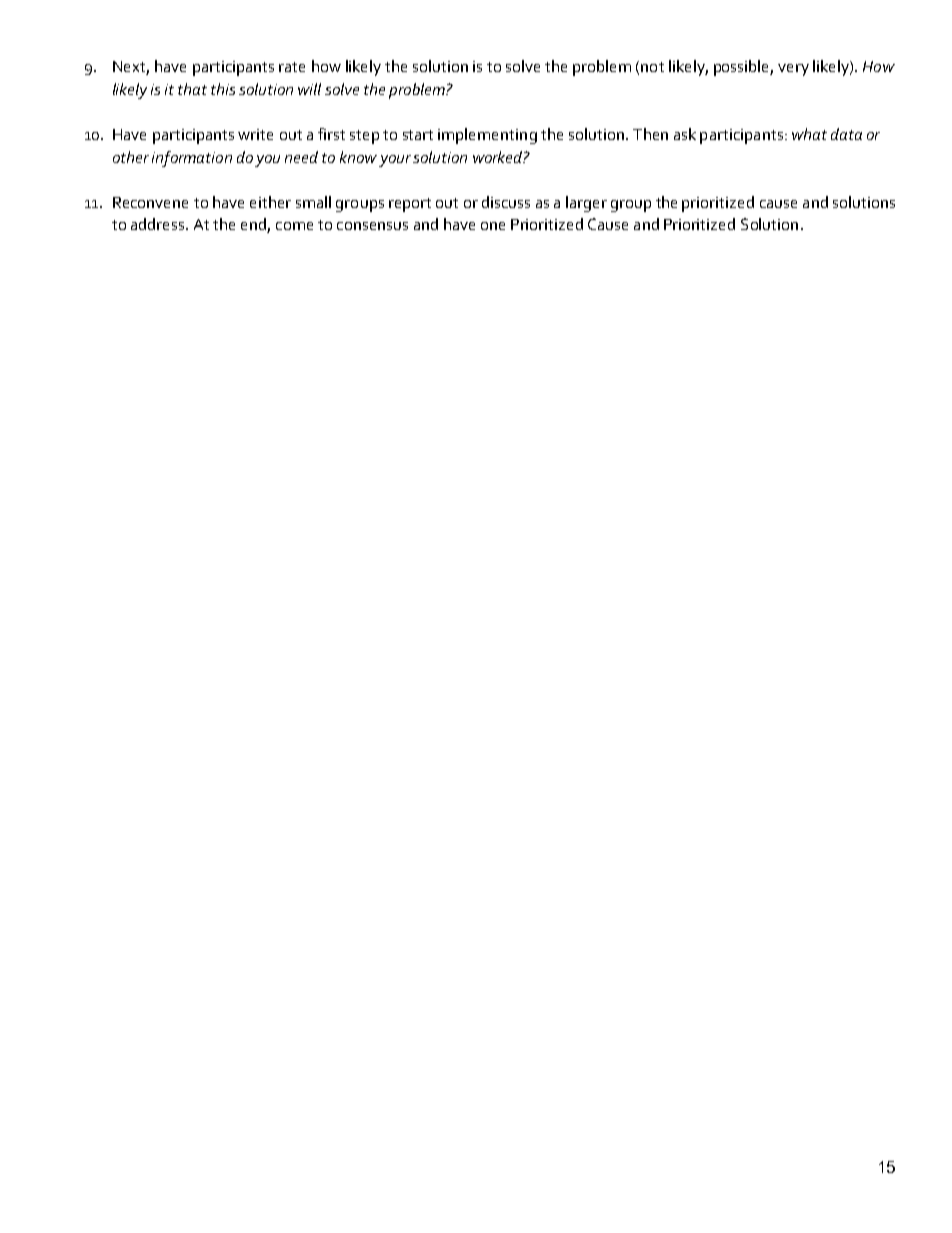 The image size is (952, 1233). Describe the element at coordinates (493, 226) in the screenshot. I see `one` at that location.
